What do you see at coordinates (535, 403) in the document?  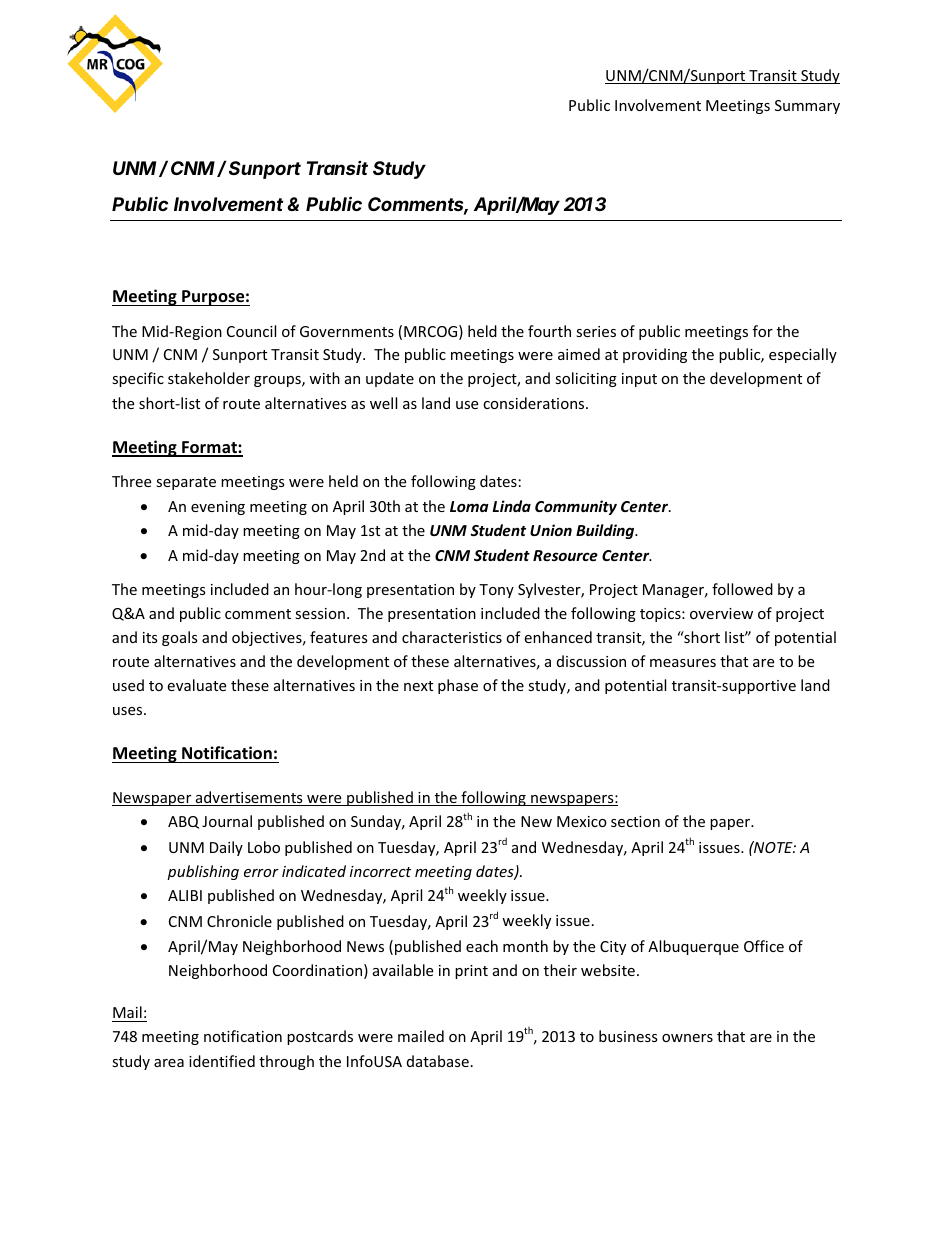 I see `considerations` at bounding box center [535, 403].
